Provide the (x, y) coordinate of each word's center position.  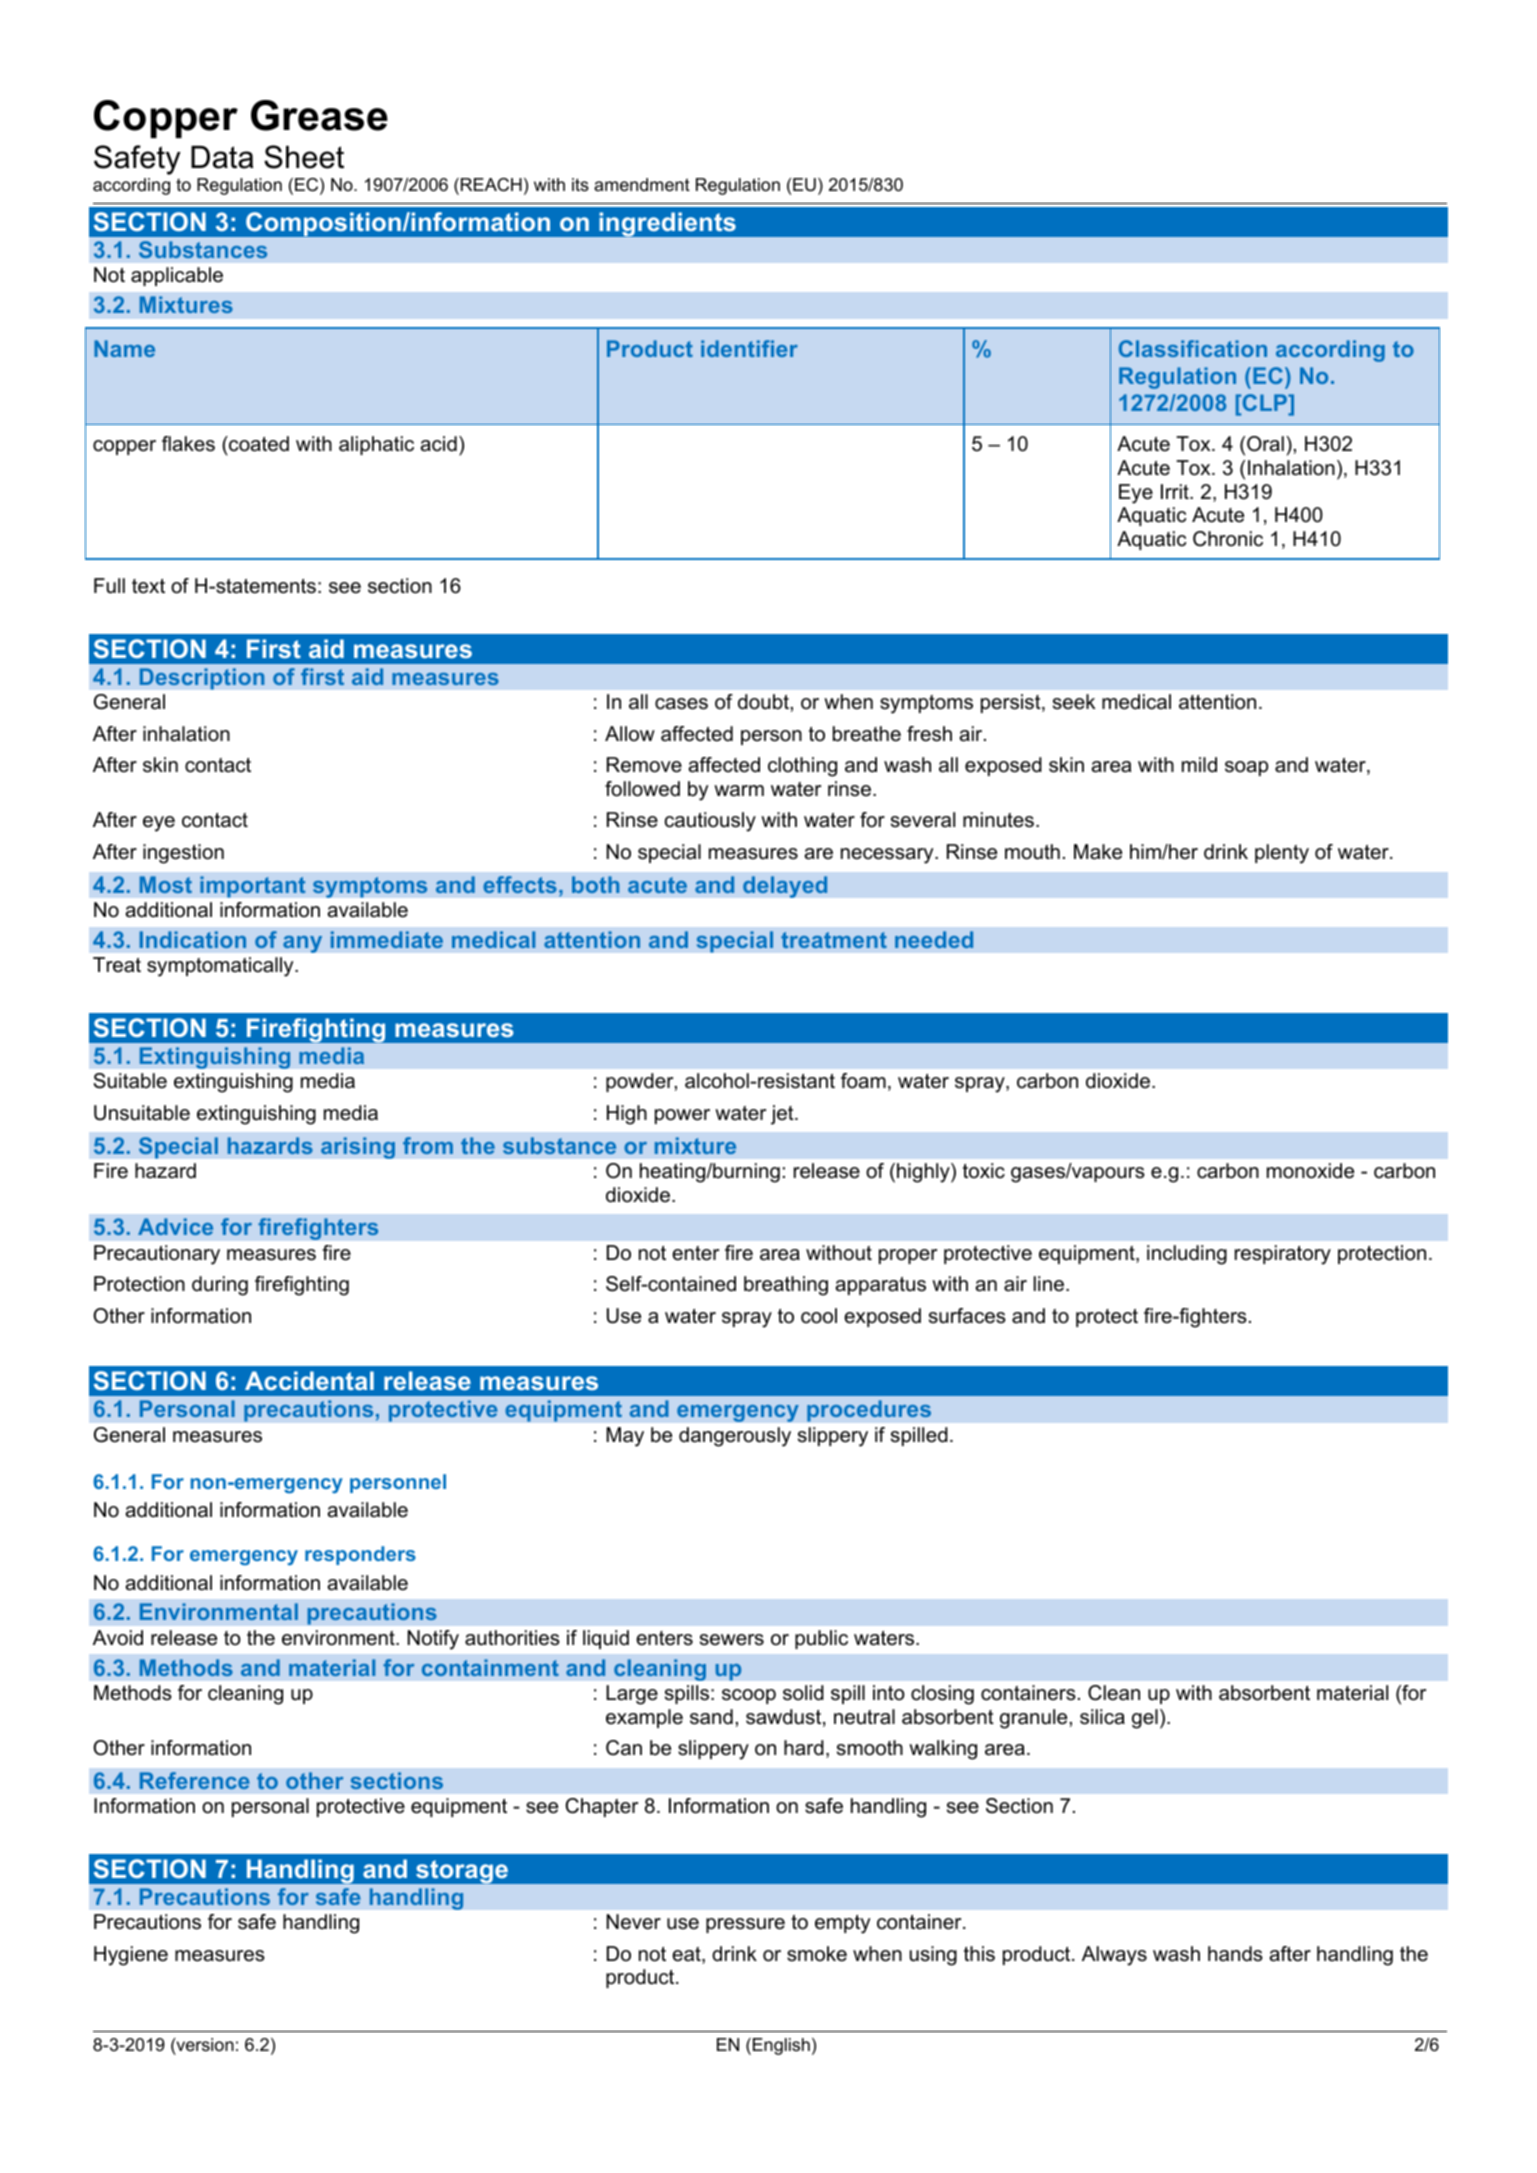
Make (1098, 852)
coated (258, 444)
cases (681, 704)
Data (222, 157)
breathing (786, 1286)
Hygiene (131, 1956)
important (253, 887)
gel (1145, 1719)
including (1187, 1255)
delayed (785, 887)
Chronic (1228, 539)
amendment (642, 185)
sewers (732, 1640)
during (220, 1286)
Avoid (118, 1638)
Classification (1193, 348)
